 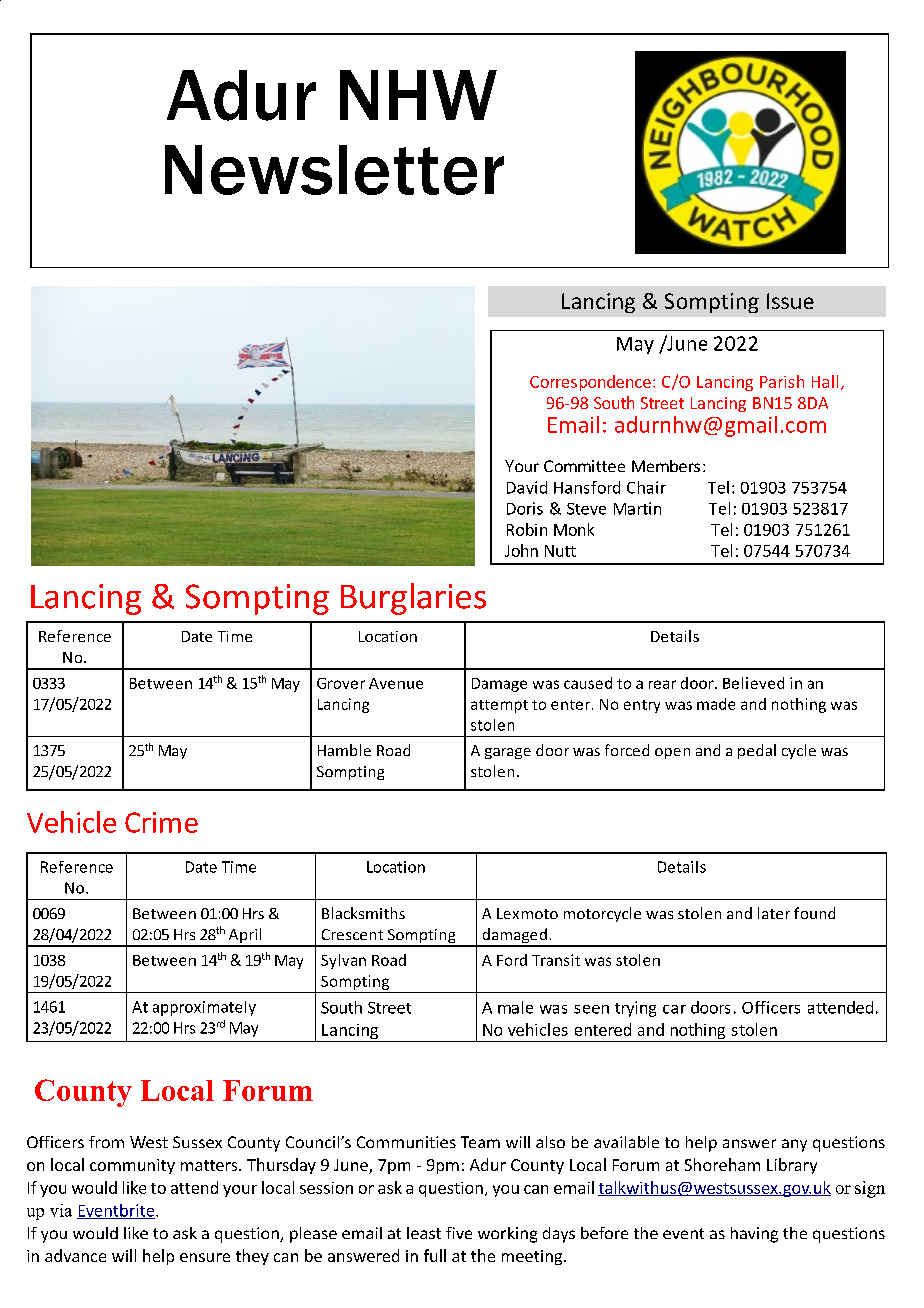 I want to click on ensure, so click(x=205, y=1257).
